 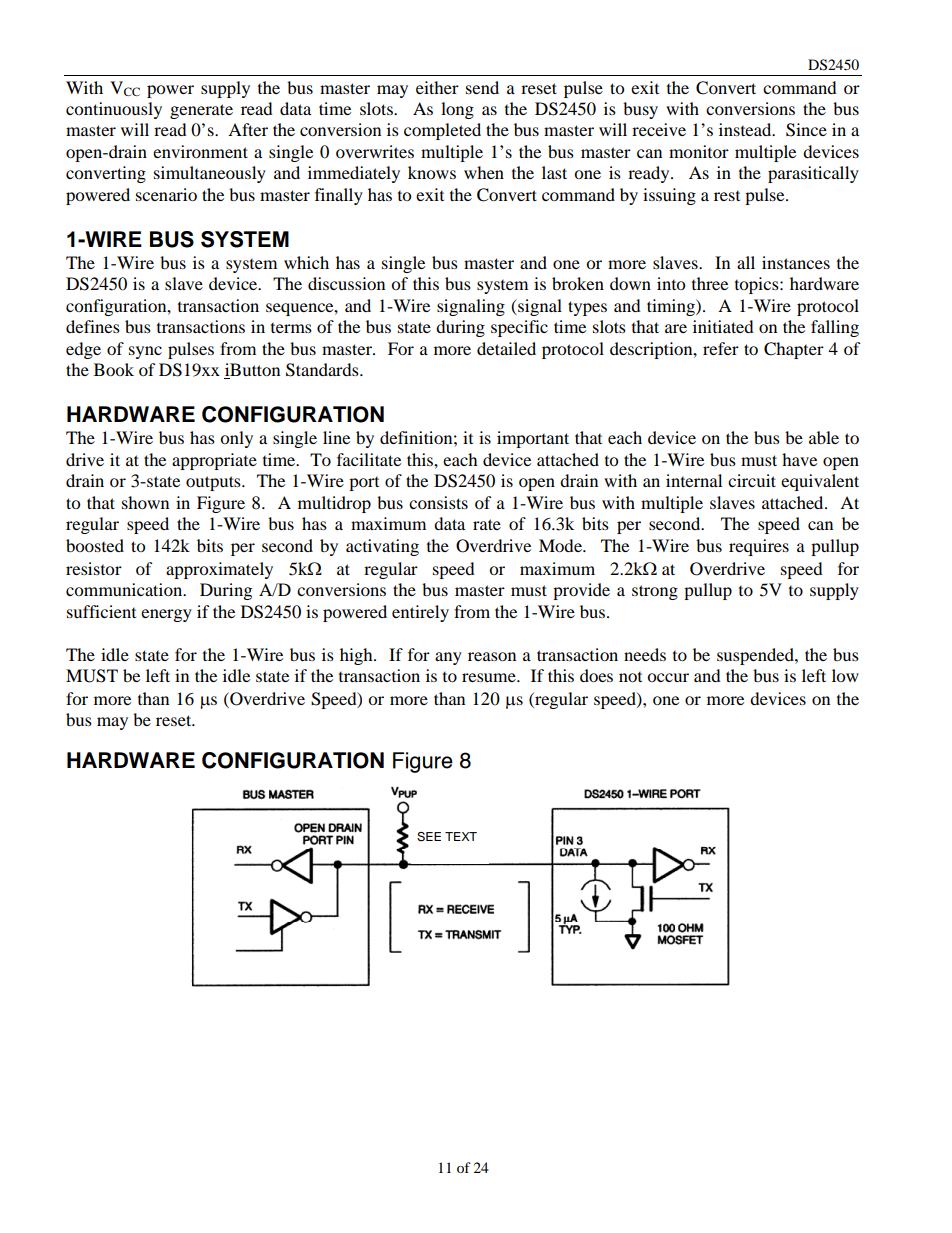 What do you see at coordinates (457, 110) in the document?
I see `long` at bounding box center [457, 110].
